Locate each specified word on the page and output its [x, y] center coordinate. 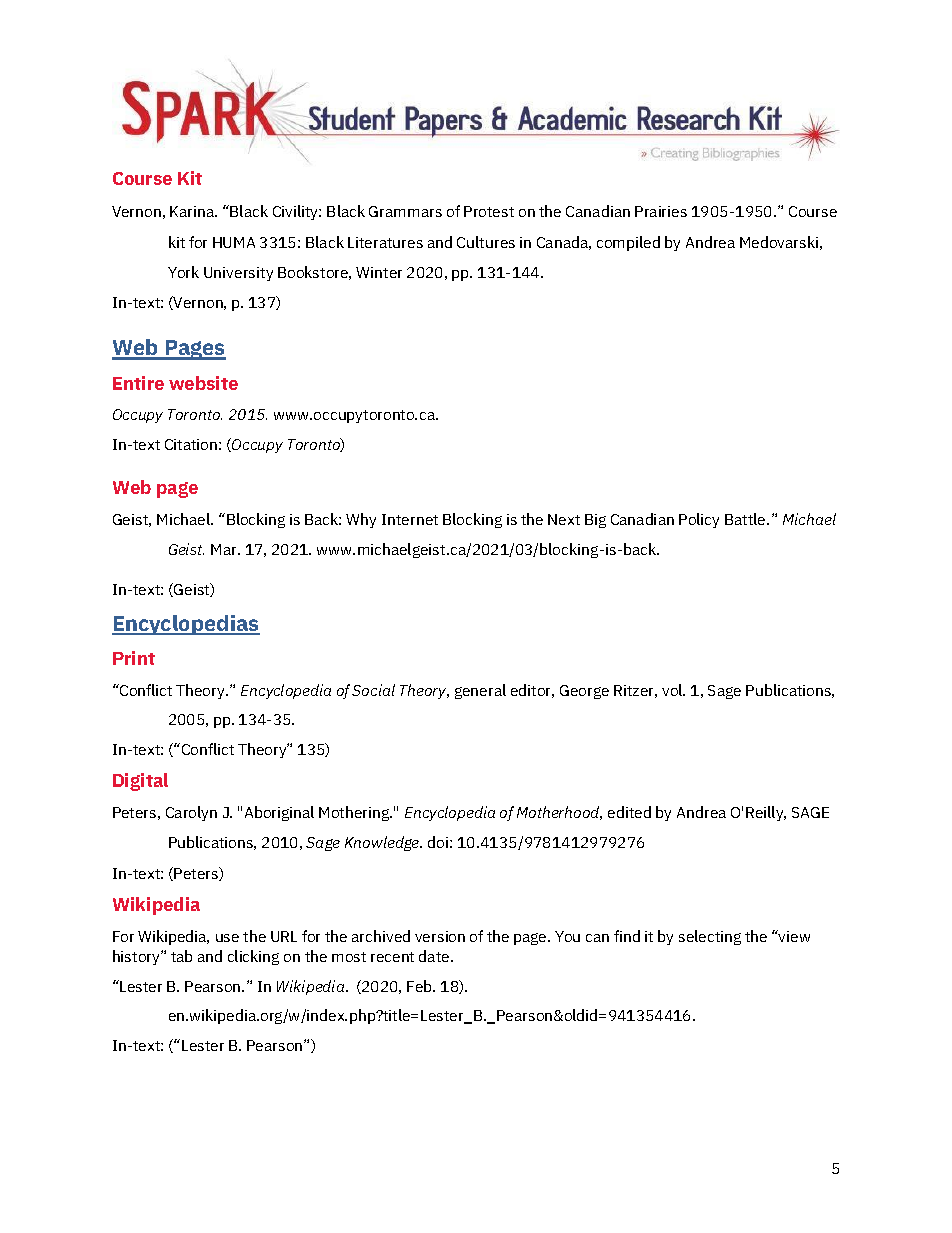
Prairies [661, 211]
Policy [699, 520]
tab [181, 956]
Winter [379, 272]
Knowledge [383, 843]
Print [134, 658]
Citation [191, 444]
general [480, 691]
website [203, 383]
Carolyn [191, 813]
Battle [746, 519]
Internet [410, 519]
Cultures [486, 242]
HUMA [234, 242]
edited [629, 812]
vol [673, 690]
